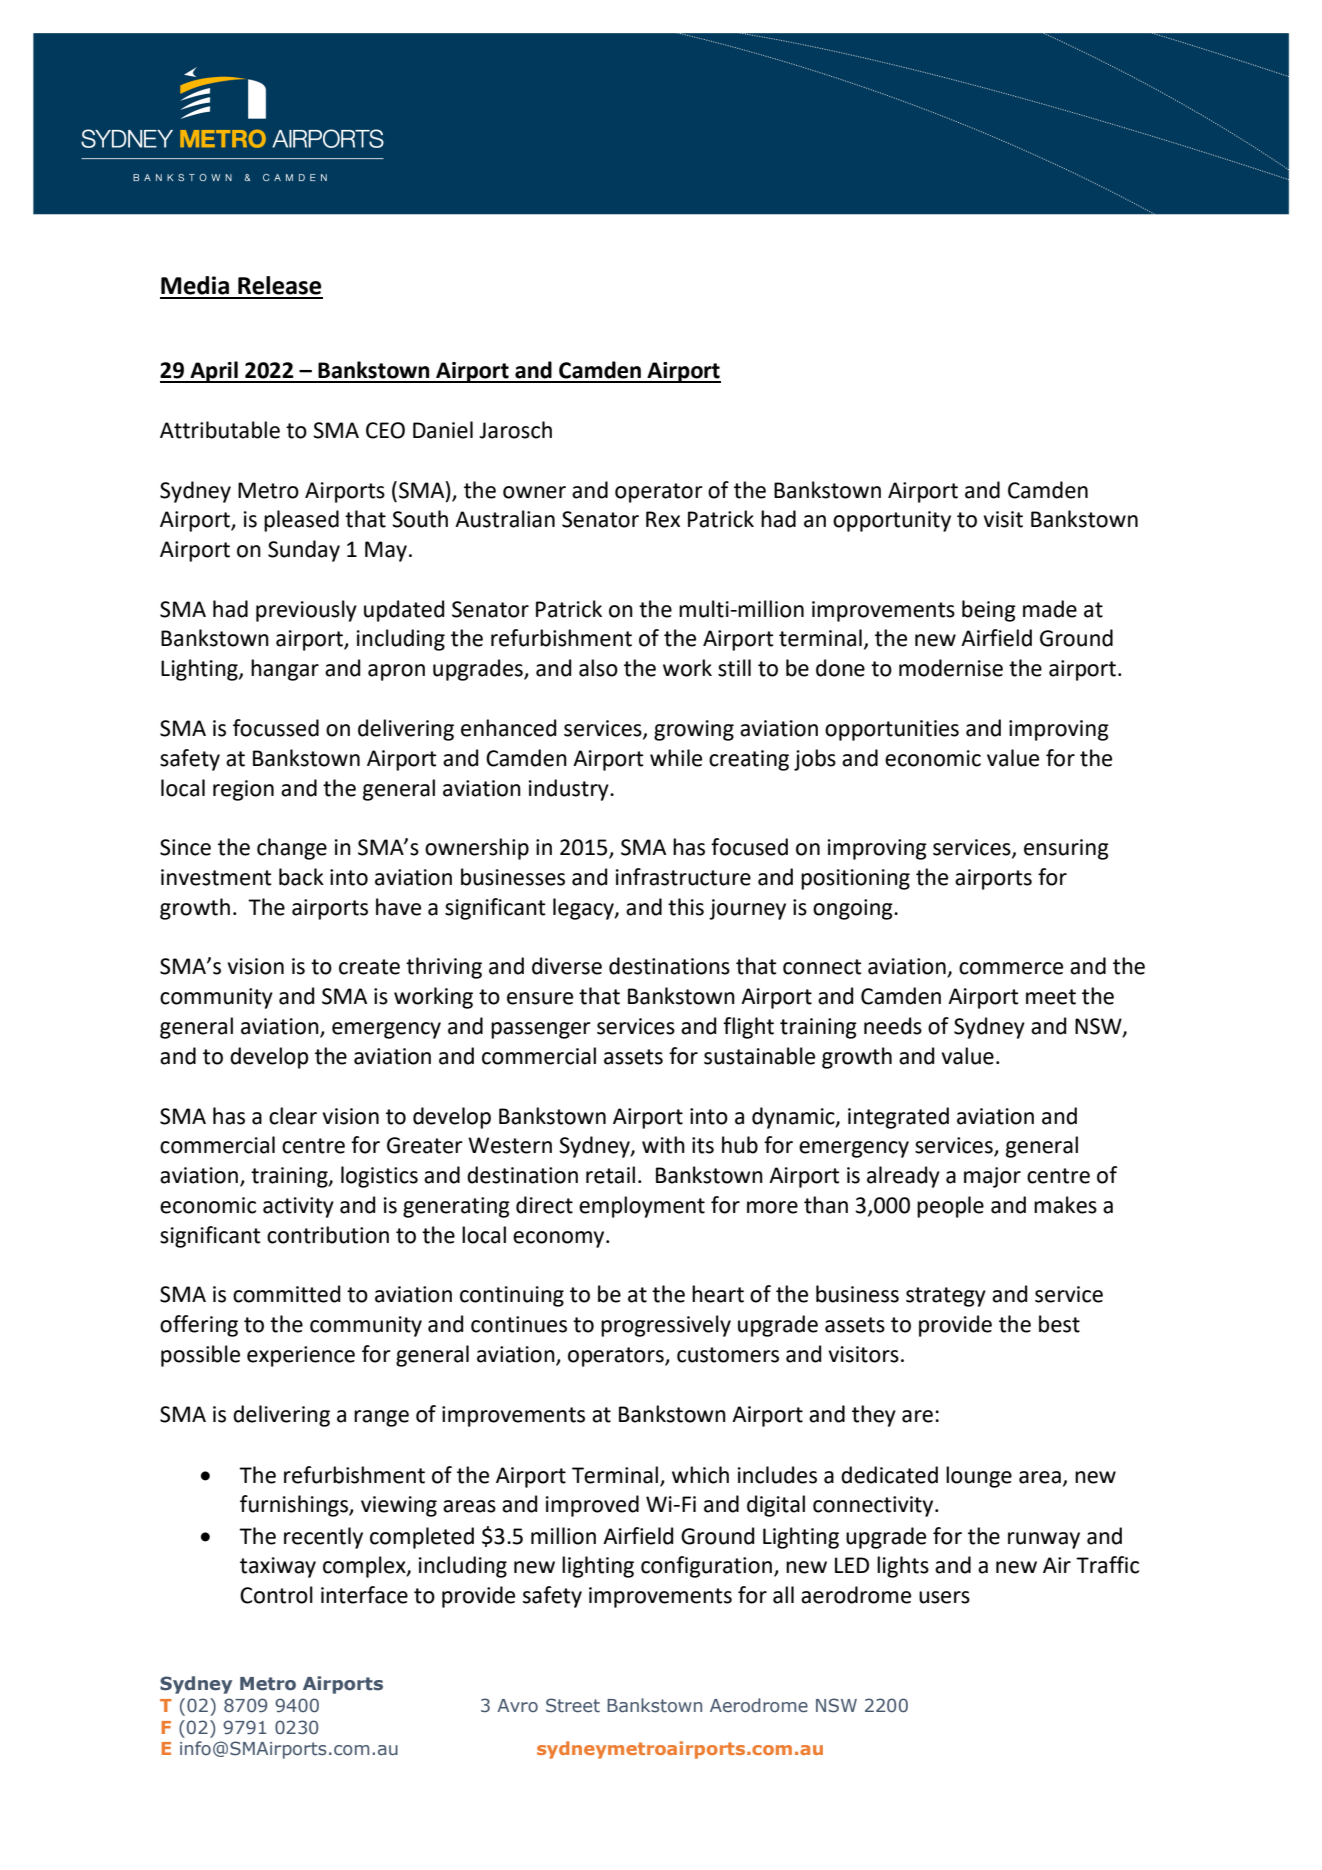 Image resolution: width=1322 pixels, height=1870 pixels. What do you see at coordinates (443, 430) in the image?
I see `Daniel` at bounding box center [443, 430].
